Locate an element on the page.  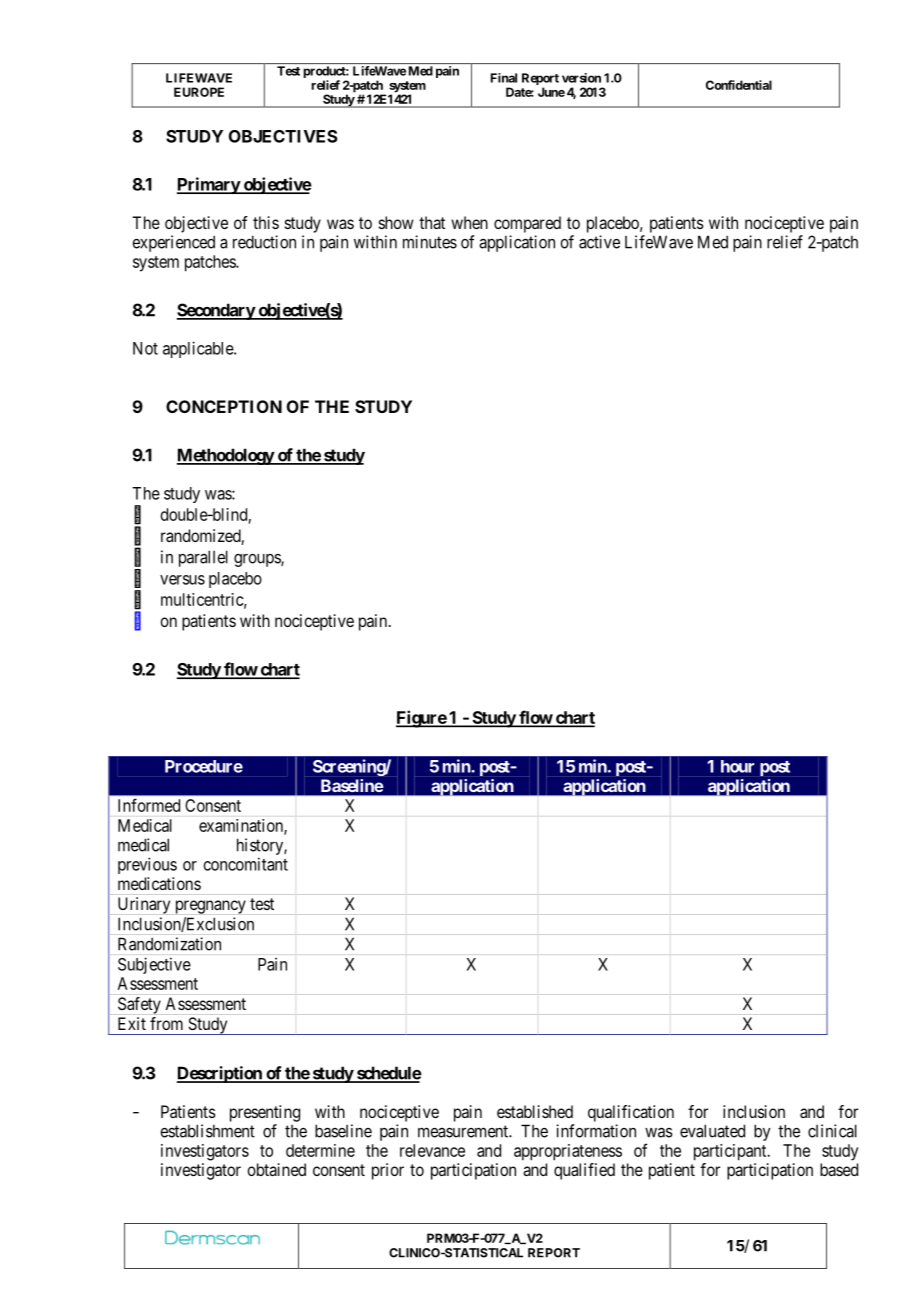
Methodology is located at coordinates (226, 456).
